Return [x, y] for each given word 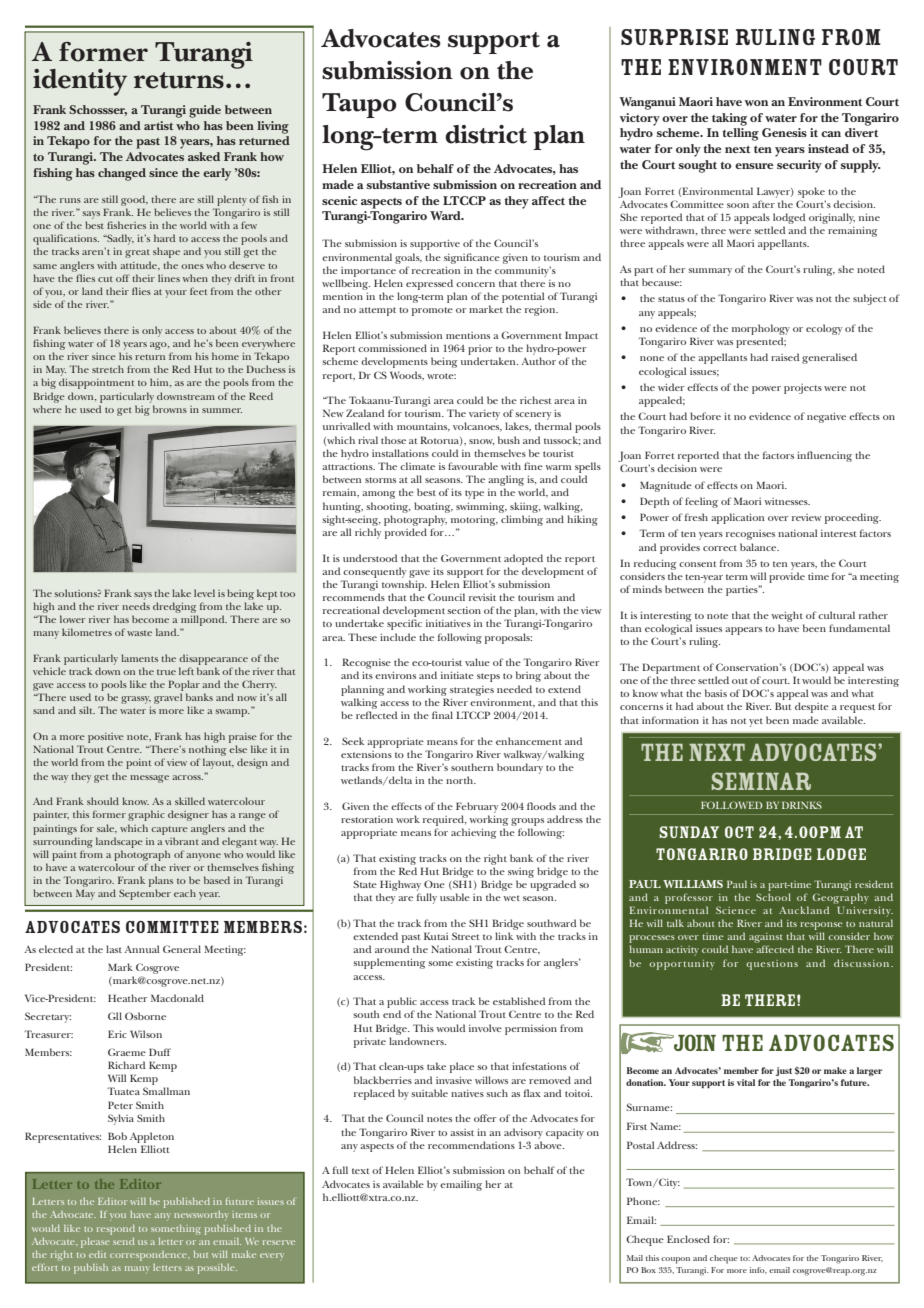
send [124, 1241]
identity [80, 82]
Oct [739, 832]
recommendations [471, 1145]
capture [169, 830]
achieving [473, 833]
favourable [473, 466]
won [756, 103]
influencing [824, 456]
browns [170, 409]
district [486, 134]
